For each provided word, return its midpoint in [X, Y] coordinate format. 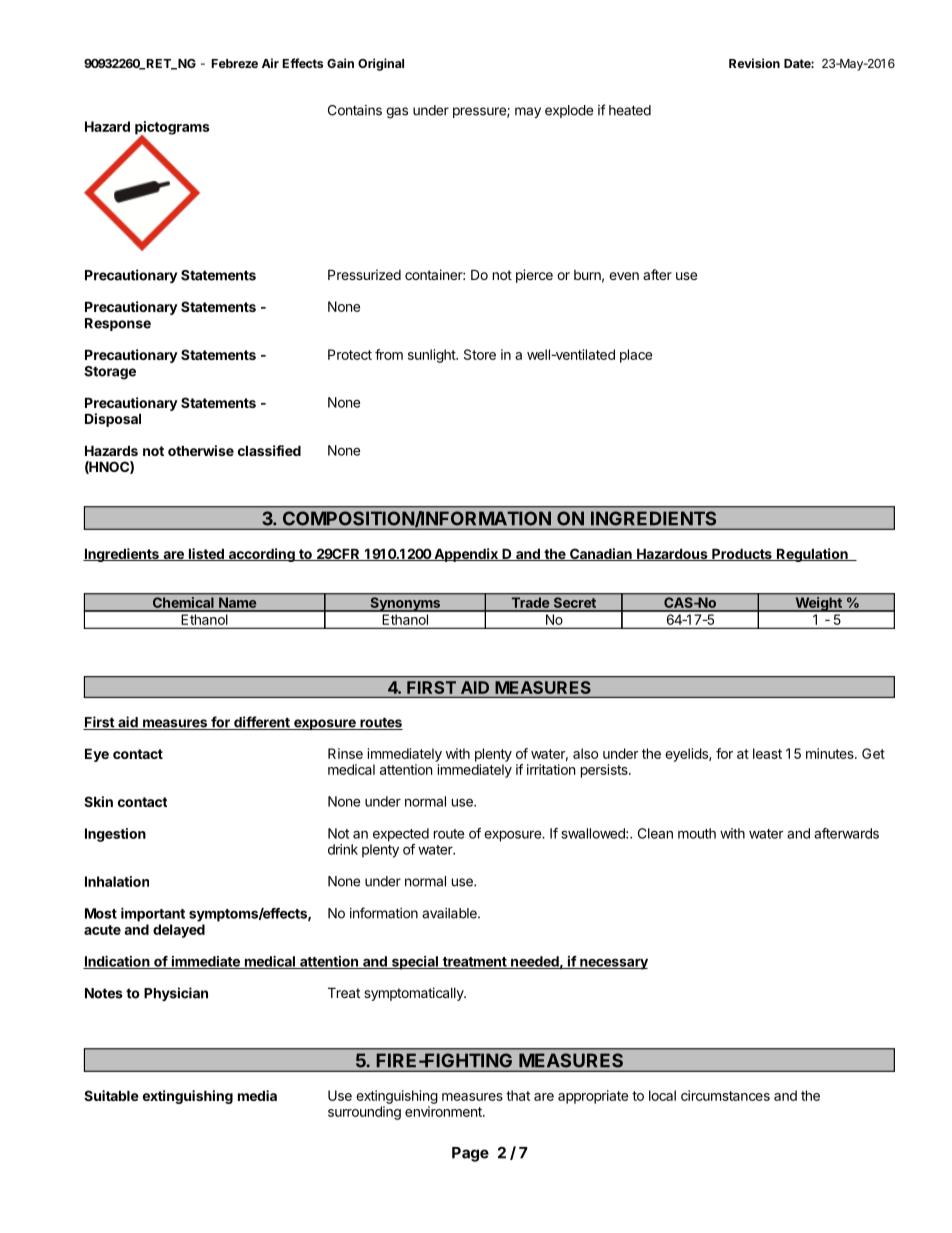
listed [206, 554]
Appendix [466, 555]
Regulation [812, 555]
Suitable [111, 1095]
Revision [754, 63]
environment [444, 1111]
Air [270, 63]
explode [569, 111]
